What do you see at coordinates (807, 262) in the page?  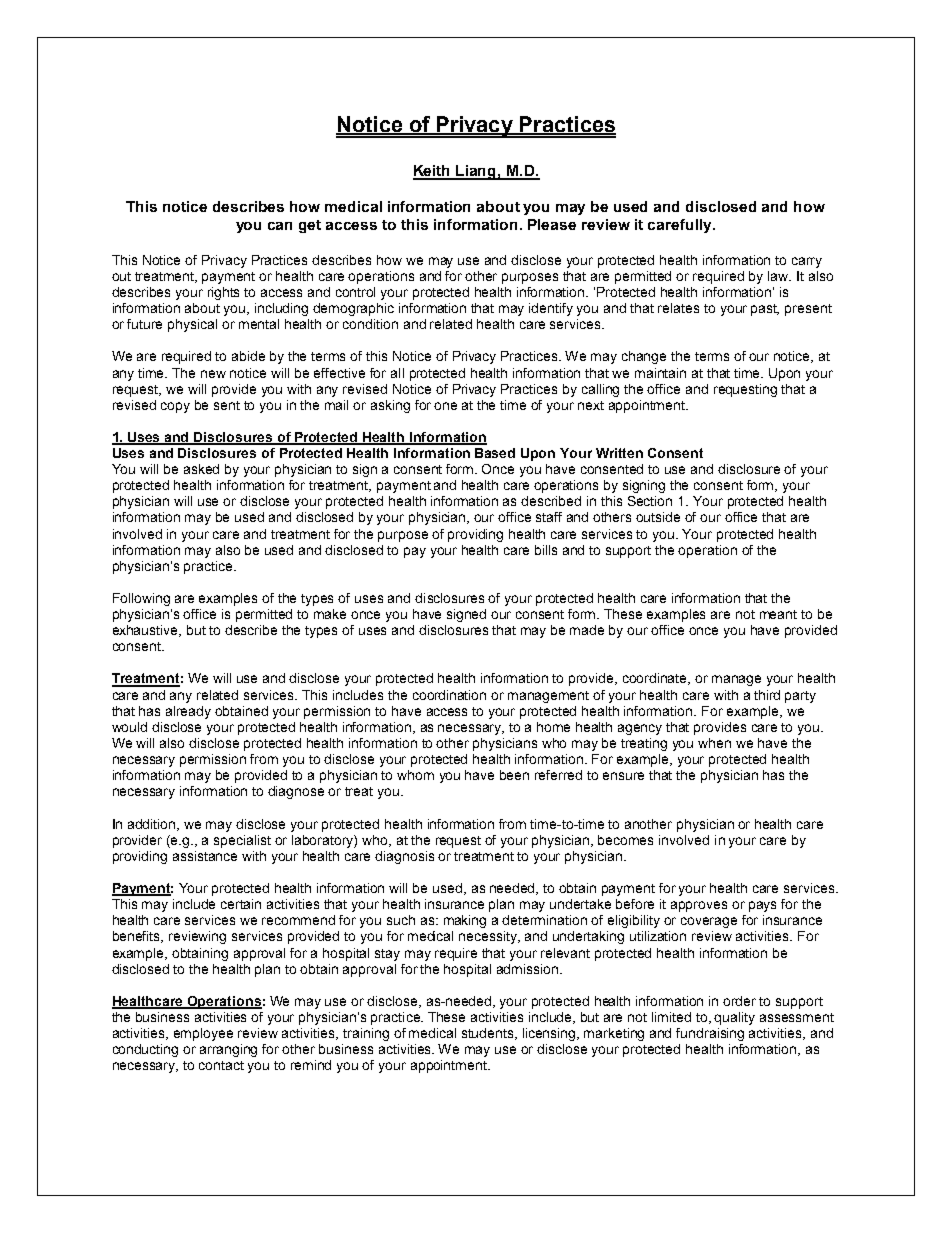 I see `carry` at bounding box center [807, 262].
